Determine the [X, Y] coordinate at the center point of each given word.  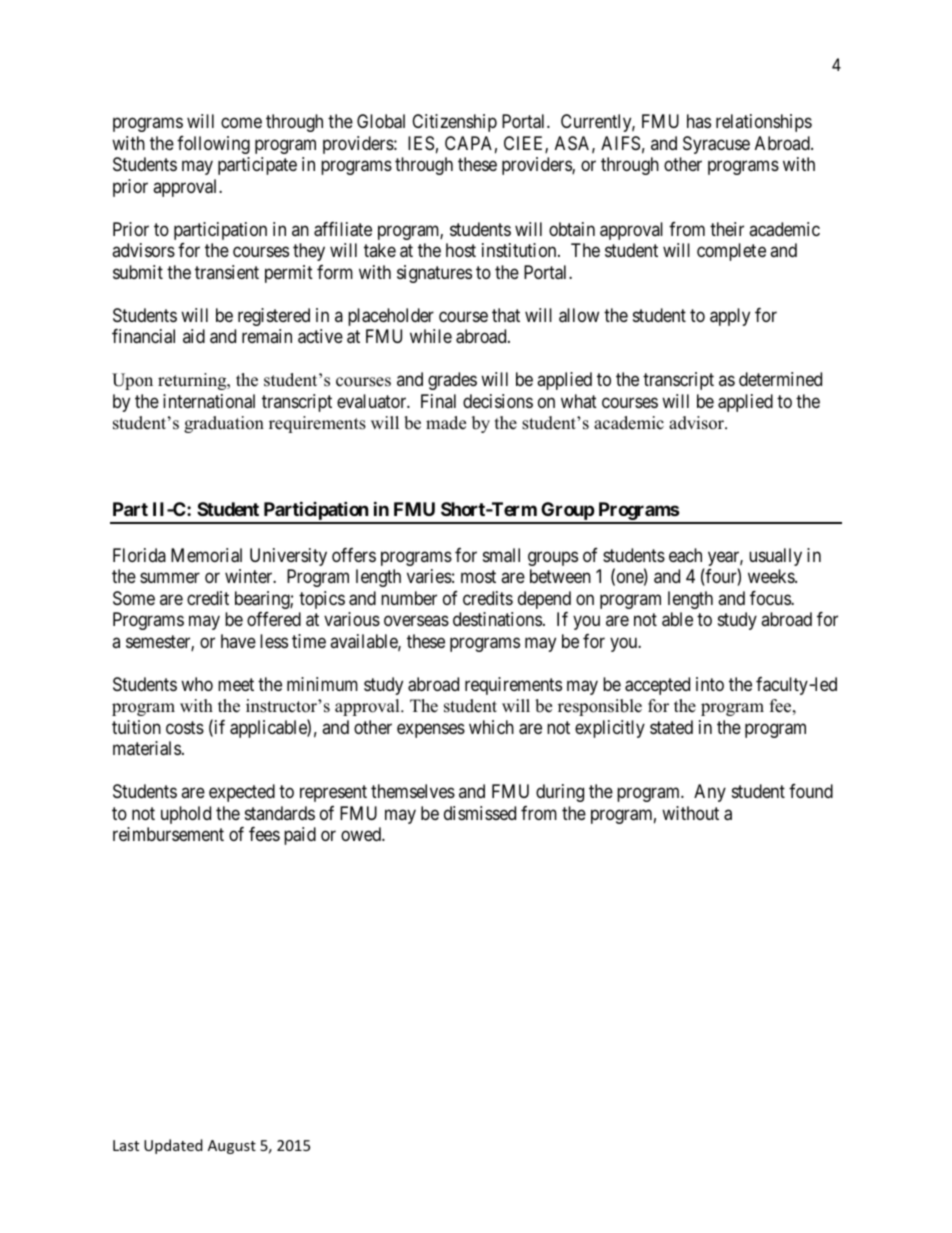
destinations [497, 619]
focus [771, 598]
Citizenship [454, 123]
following [213, 145]
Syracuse [716, 145]
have [238, 641]
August [232, 1147]
